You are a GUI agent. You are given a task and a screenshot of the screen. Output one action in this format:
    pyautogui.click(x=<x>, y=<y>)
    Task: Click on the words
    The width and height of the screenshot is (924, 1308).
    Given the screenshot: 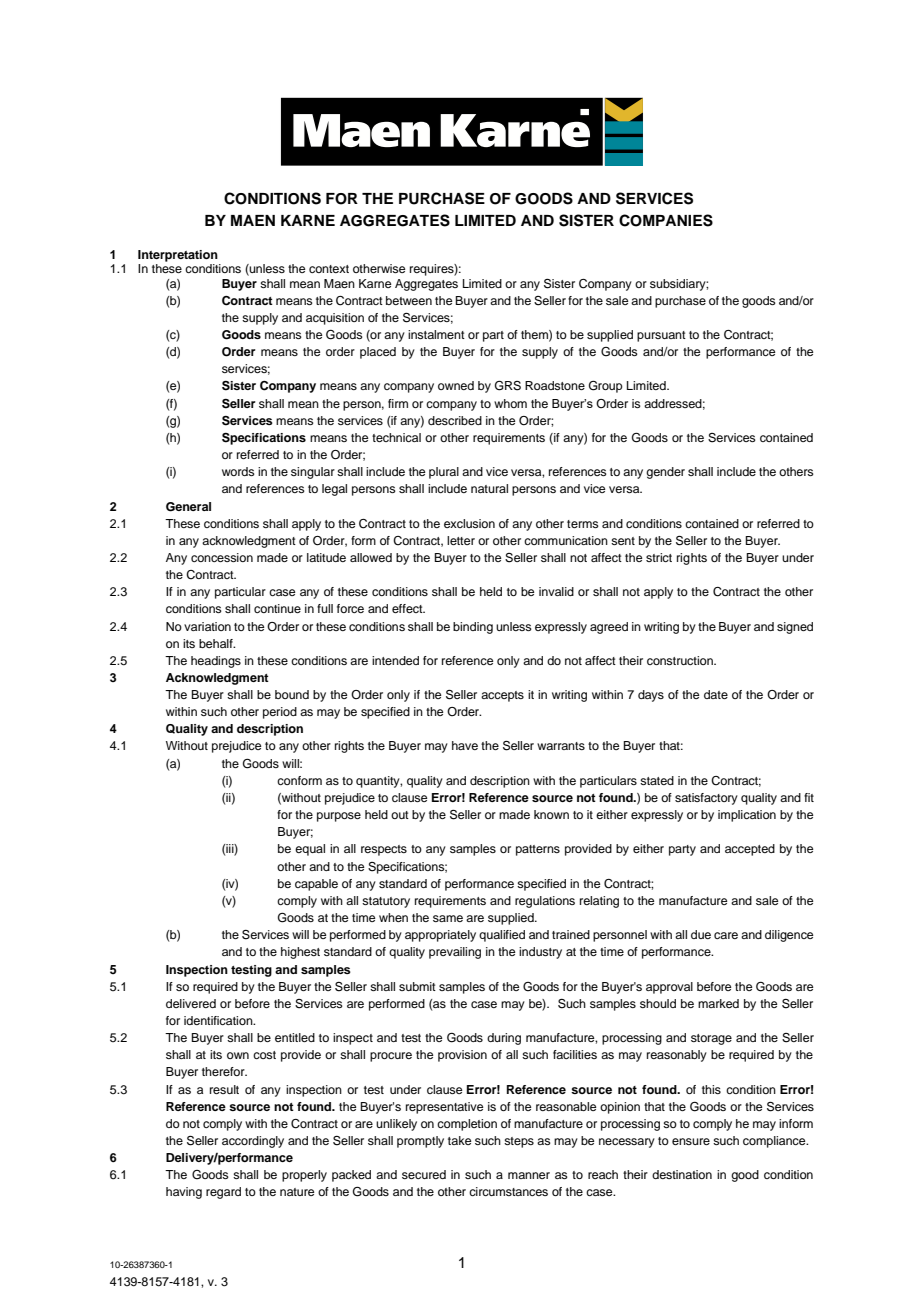 What is the action you would take?
    pyautogui.click(x=238, y=471)
